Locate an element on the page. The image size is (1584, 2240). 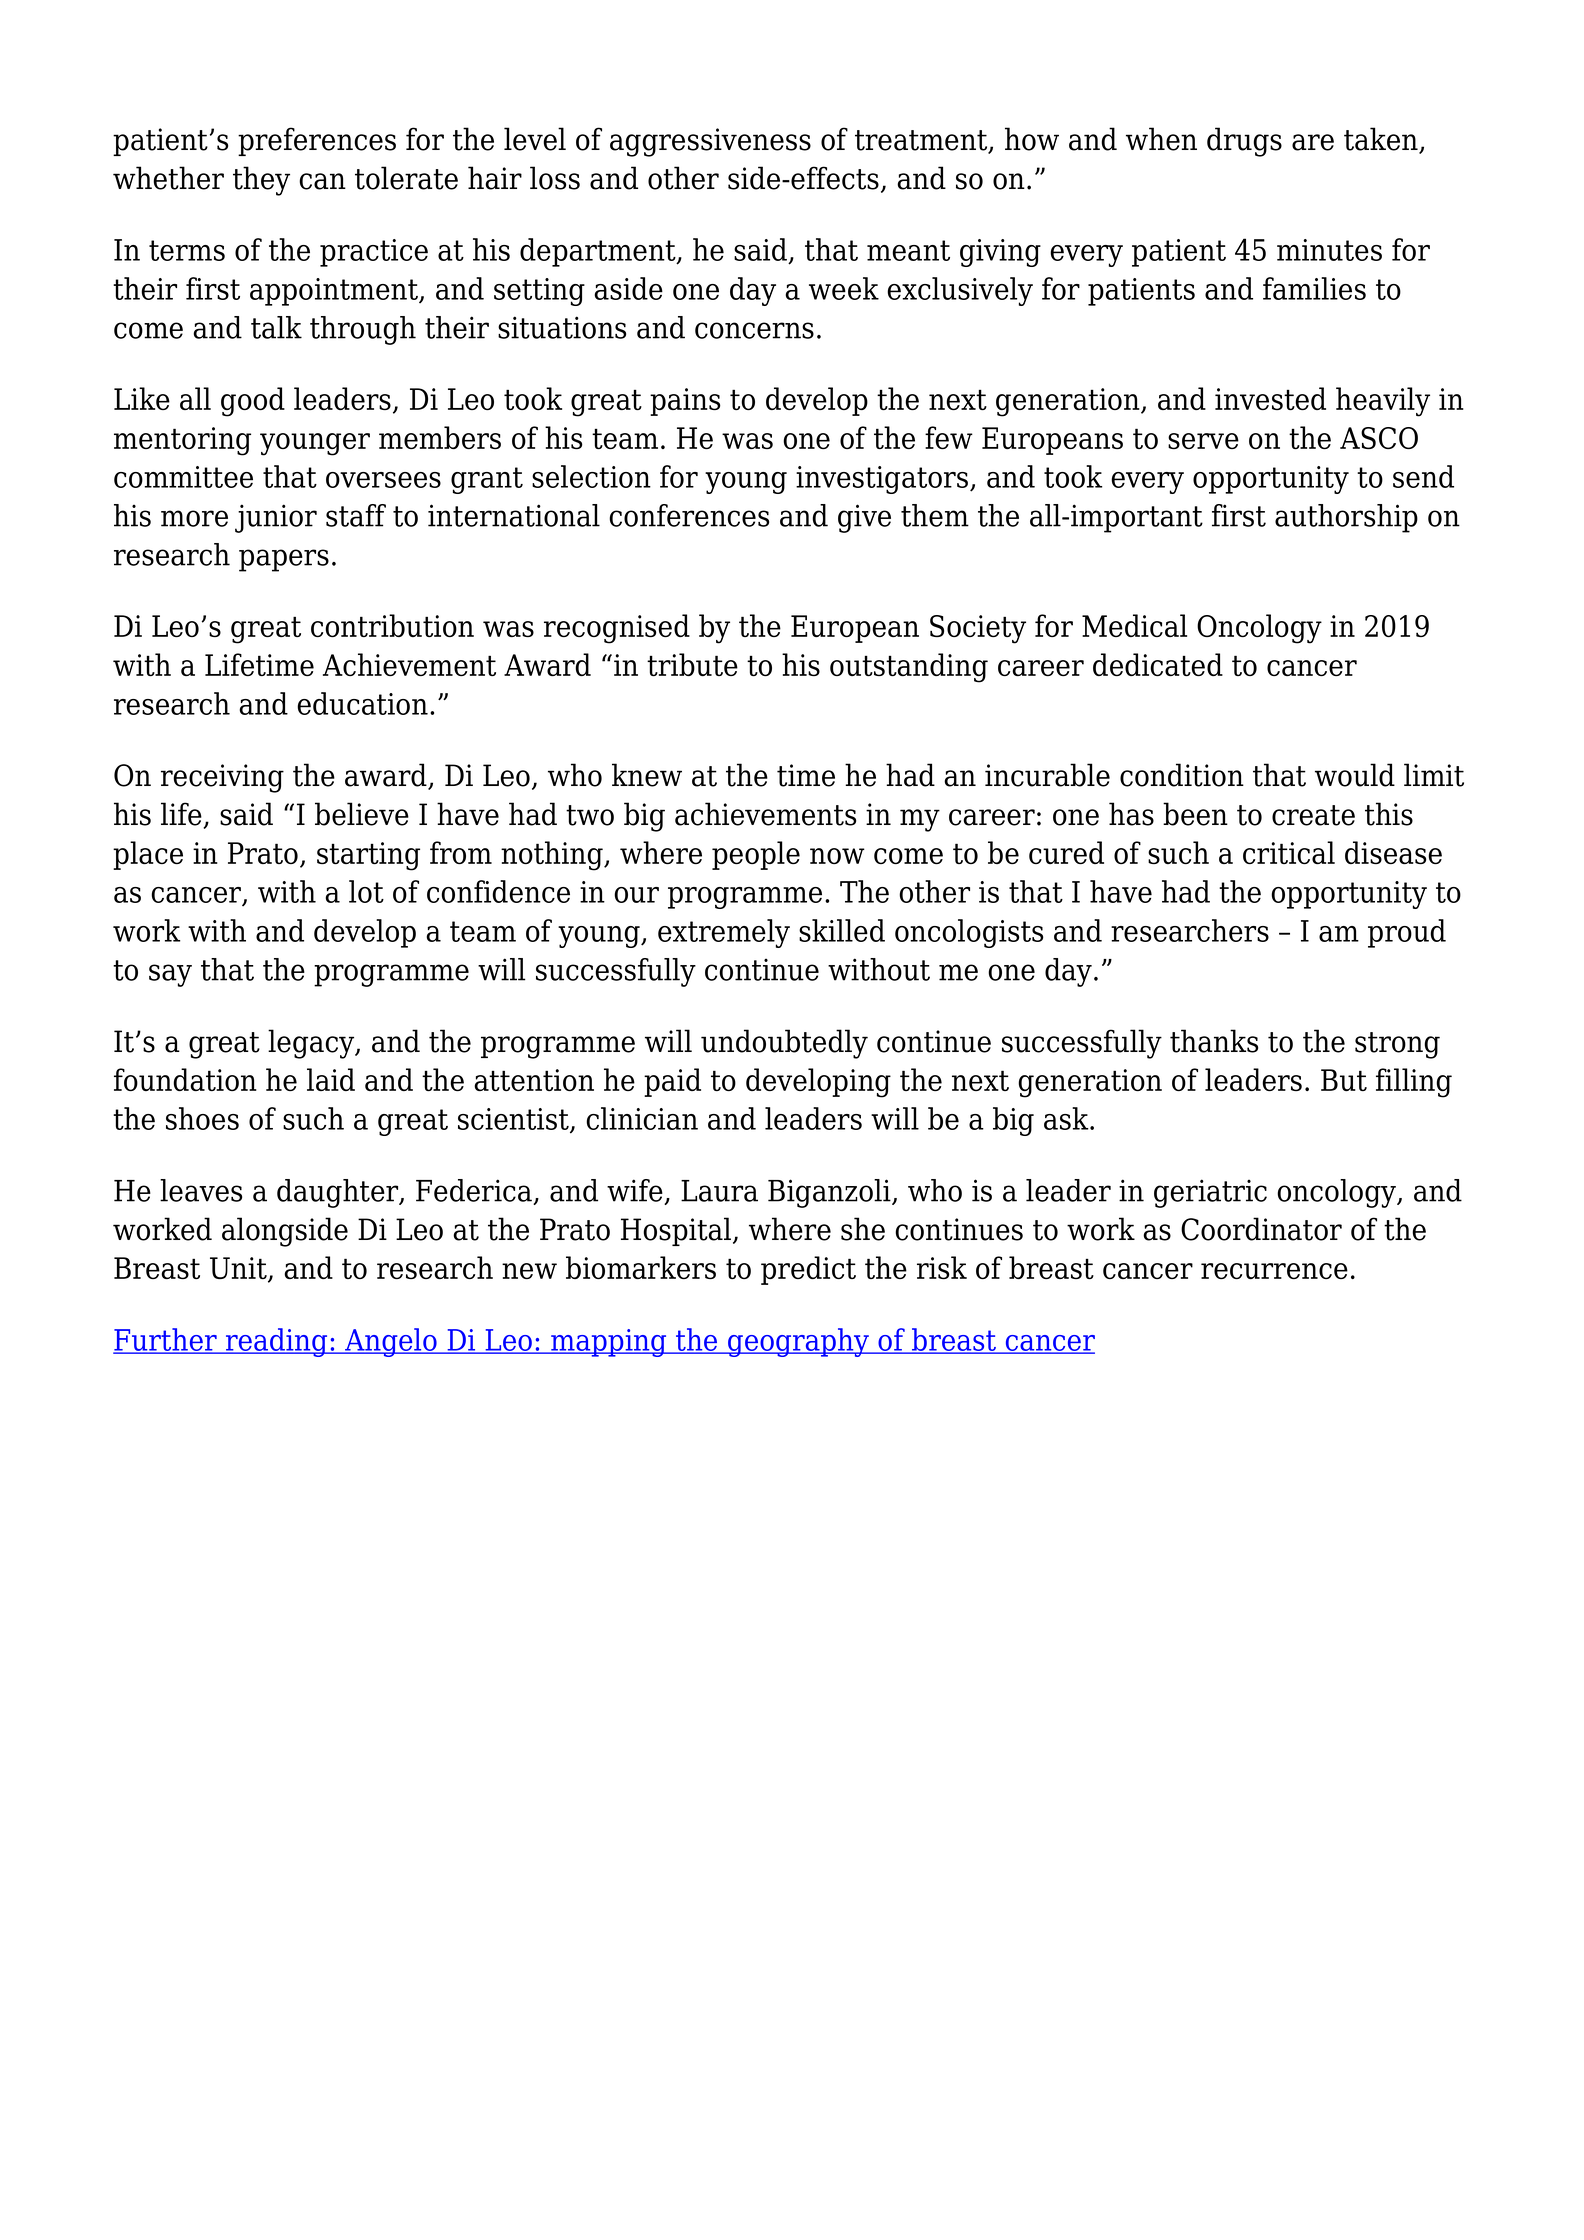
authorship is located at coordinates (1346, 518).
